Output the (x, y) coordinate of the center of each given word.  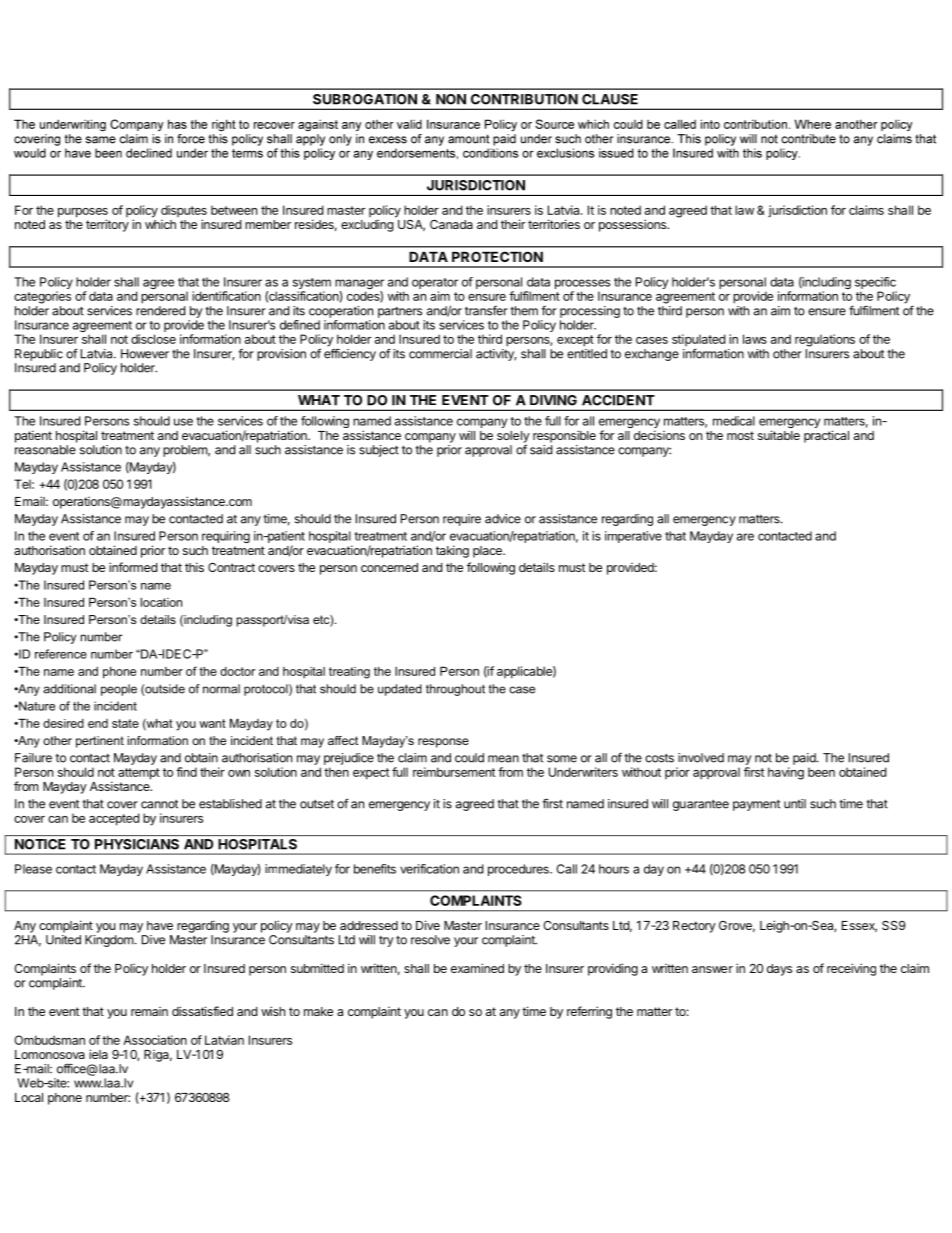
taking (452, 551)
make (318, 1011)
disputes (184, 212)
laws (755, 339)
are (745, 537)
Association (155, 1040)
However (145, 354)
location (161, 602)
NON (451, 99)
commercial (440, 354)
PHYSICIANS (137, 844)
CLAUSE (610, 99)
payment (756, 805)
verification (429, 869)
